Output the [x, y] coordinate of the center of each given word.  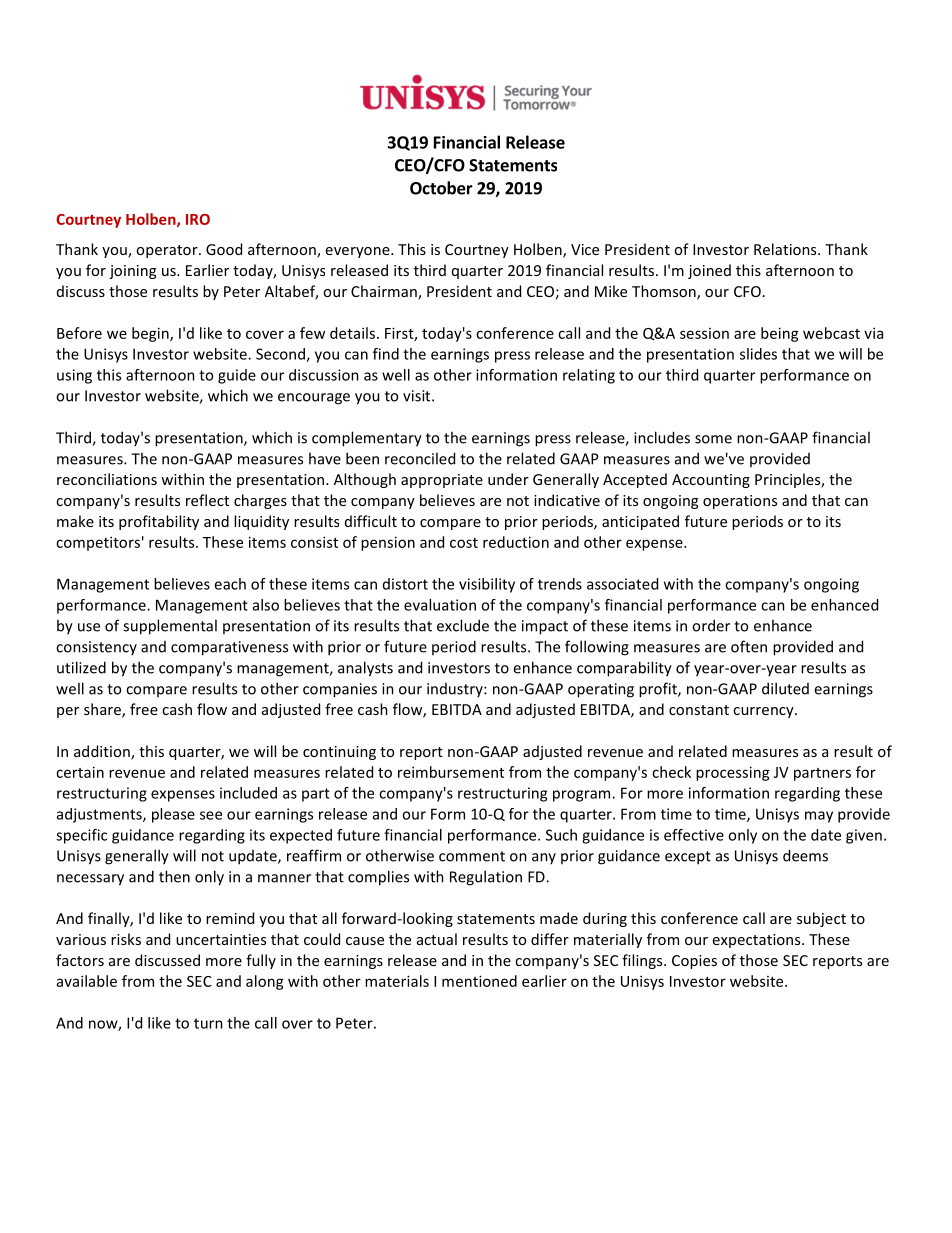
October [441, 188]
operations [740, 502]
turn [208, 1023]
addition [103, 752]
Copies [694, 962]
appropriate [442, 481]
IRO [198, 219]
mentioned [479, 981]
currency [764, 712]
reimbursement [451, 772]
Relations [786, 249]
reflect [207, 500]
